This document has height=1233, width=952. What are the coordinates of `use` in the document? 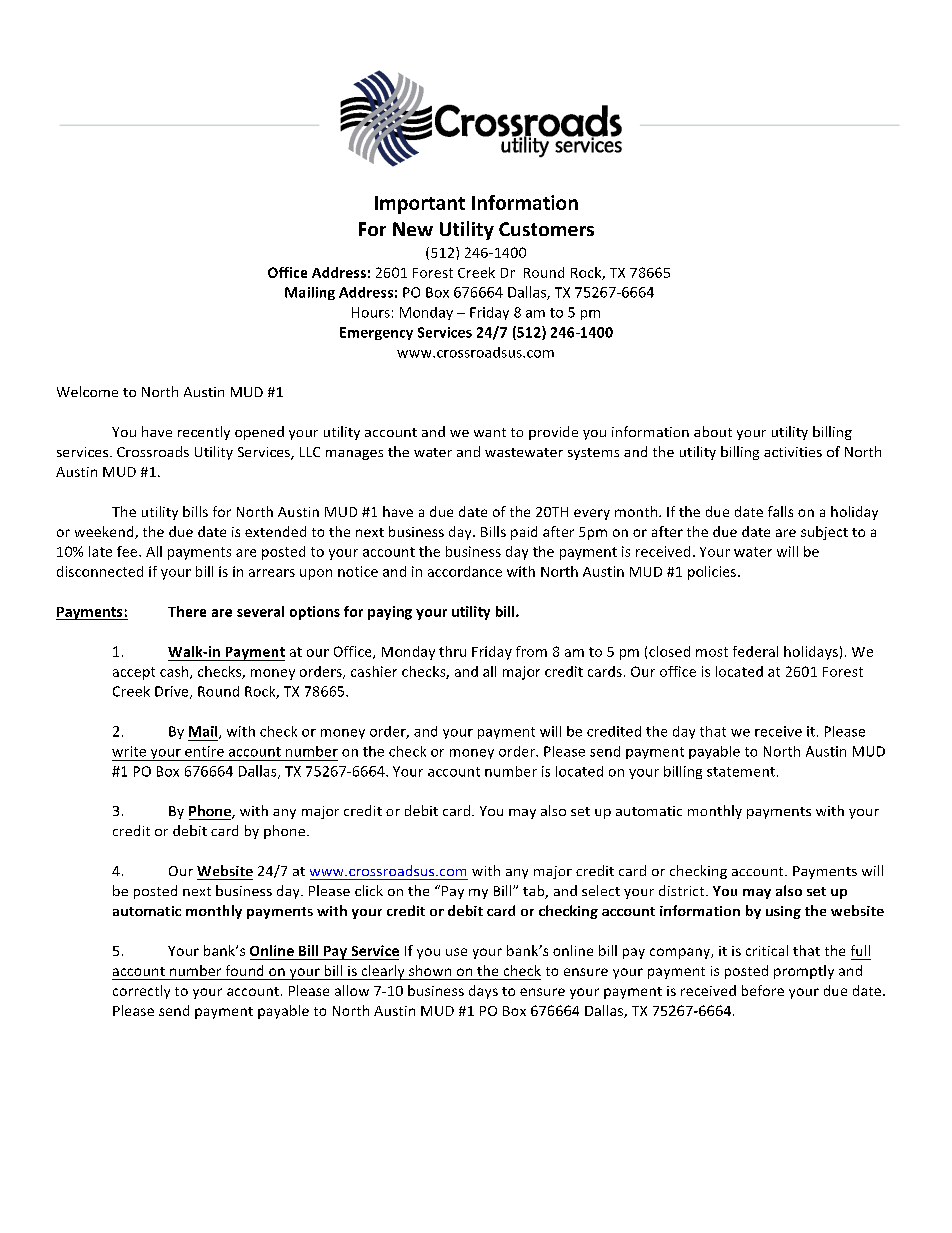 It's located at (456, 952).
